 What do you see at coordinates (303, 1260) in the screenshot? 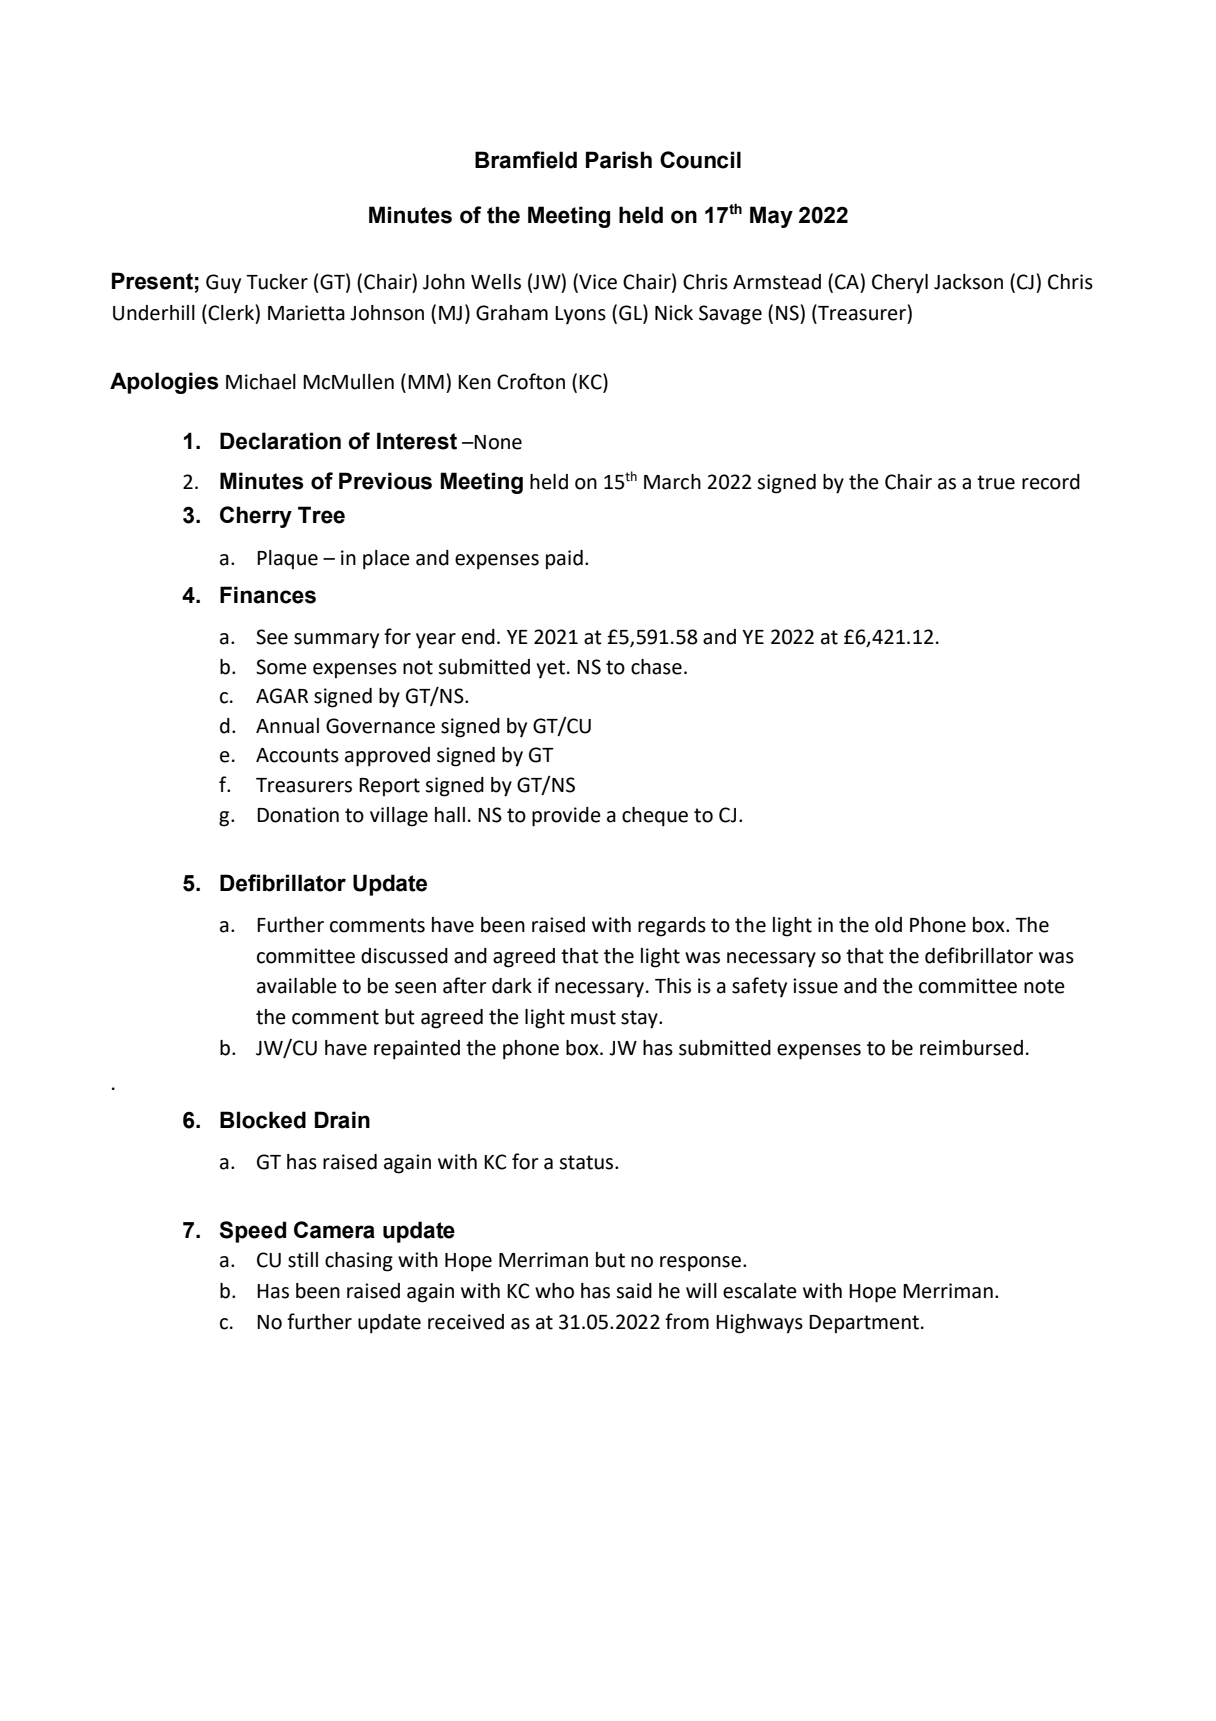
I see `still` at bounding box center [303, 1260].
